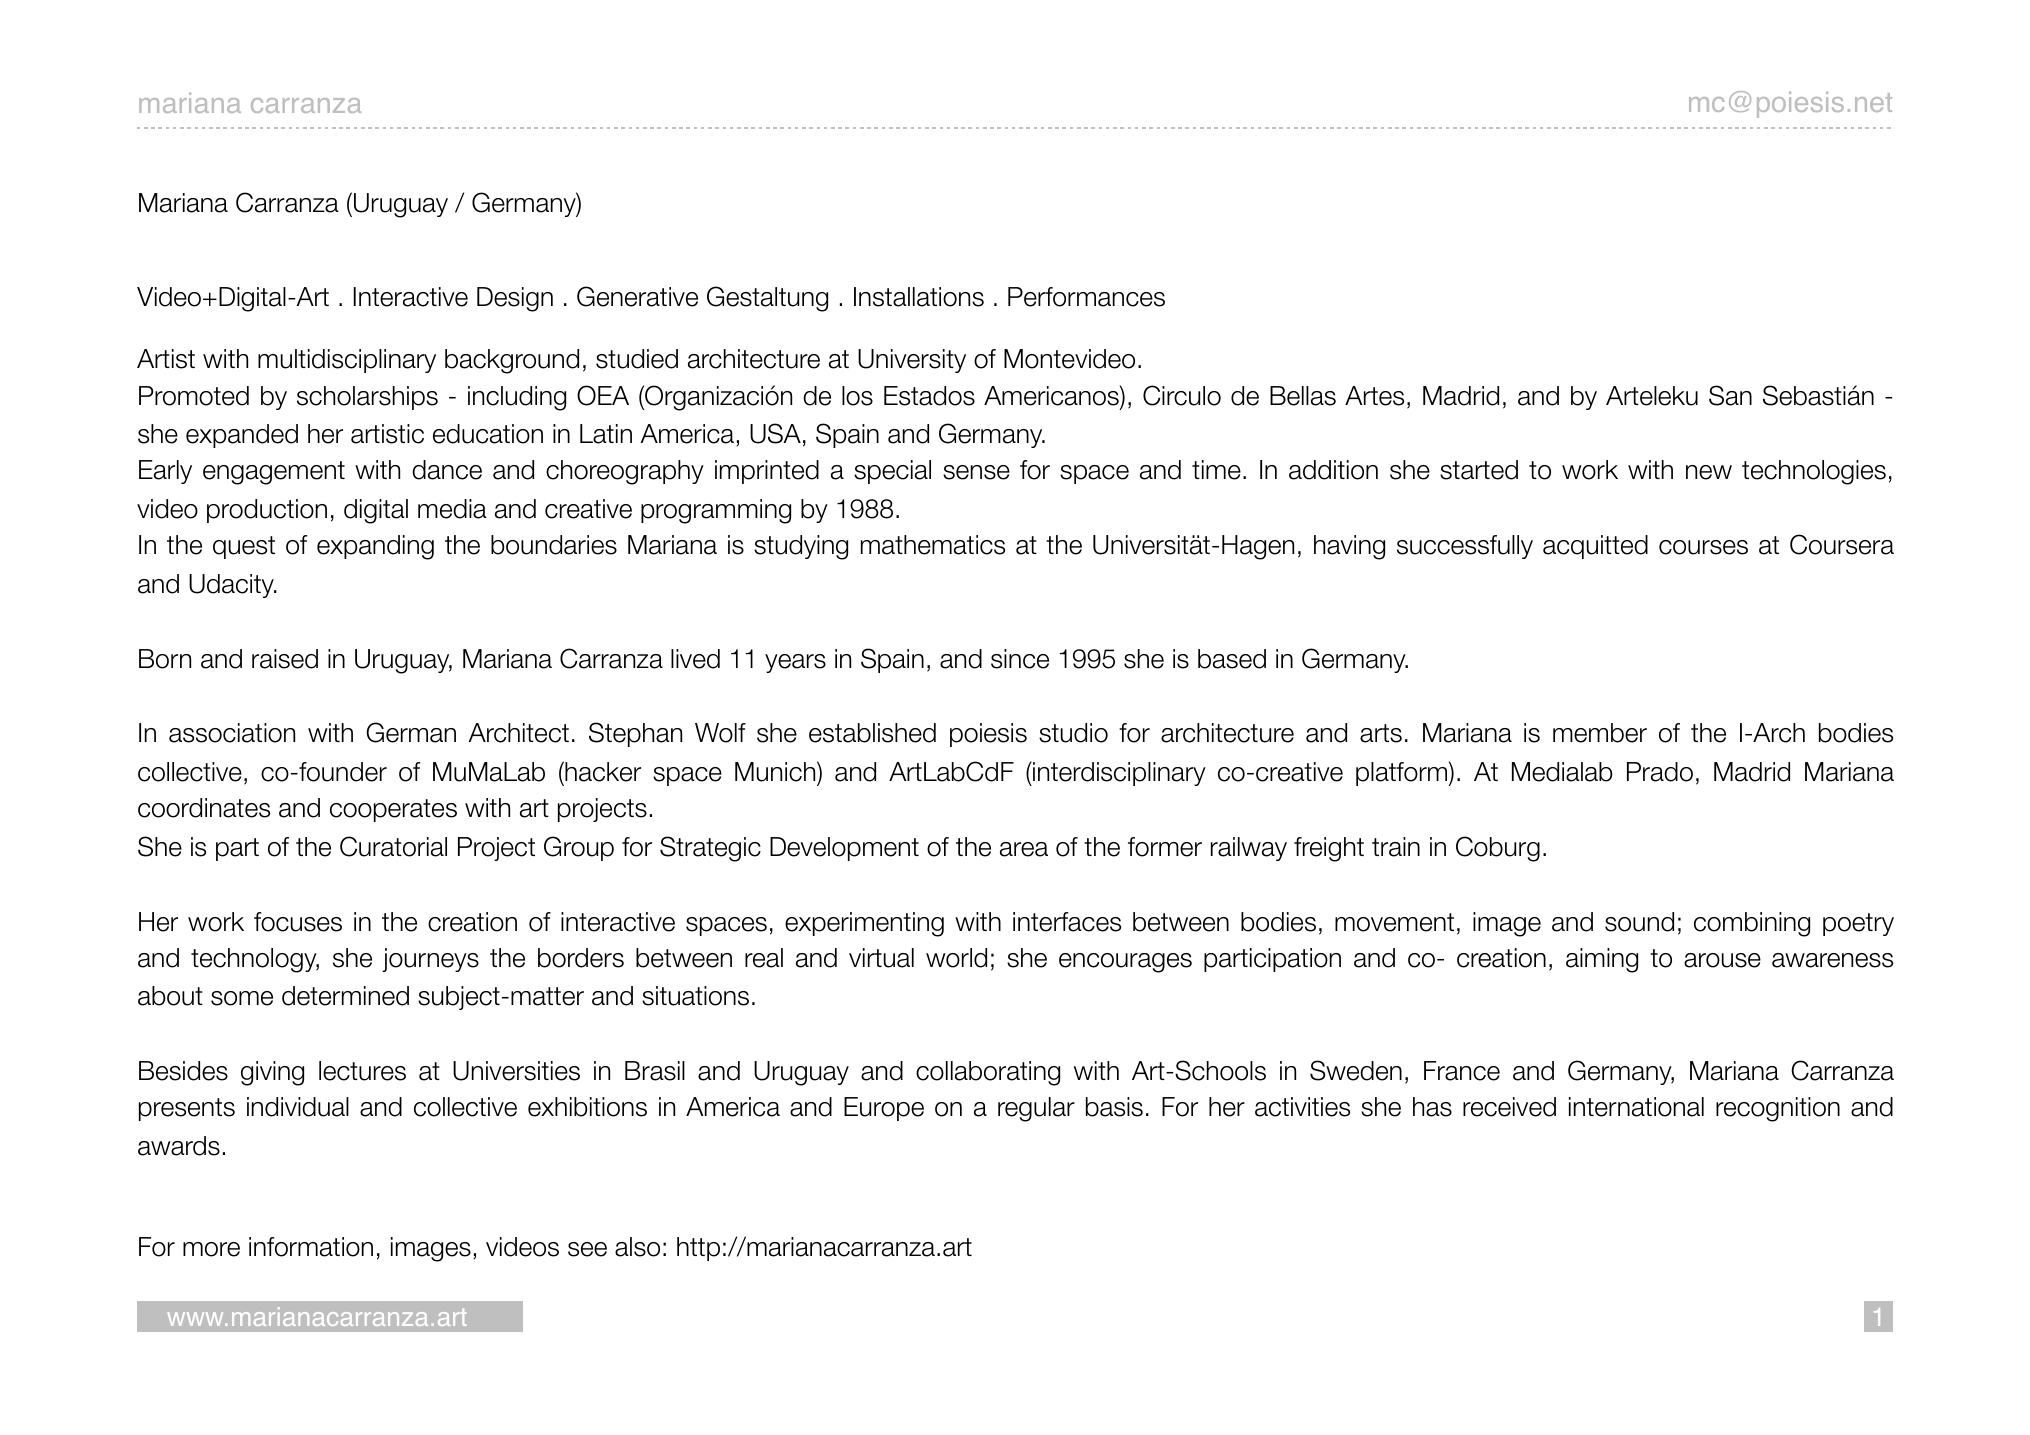 This image has height=1435, width=2030. What do you see at coordinates (311, 1247) in the image?
I see `information` at bounding box center [311, 1247].
